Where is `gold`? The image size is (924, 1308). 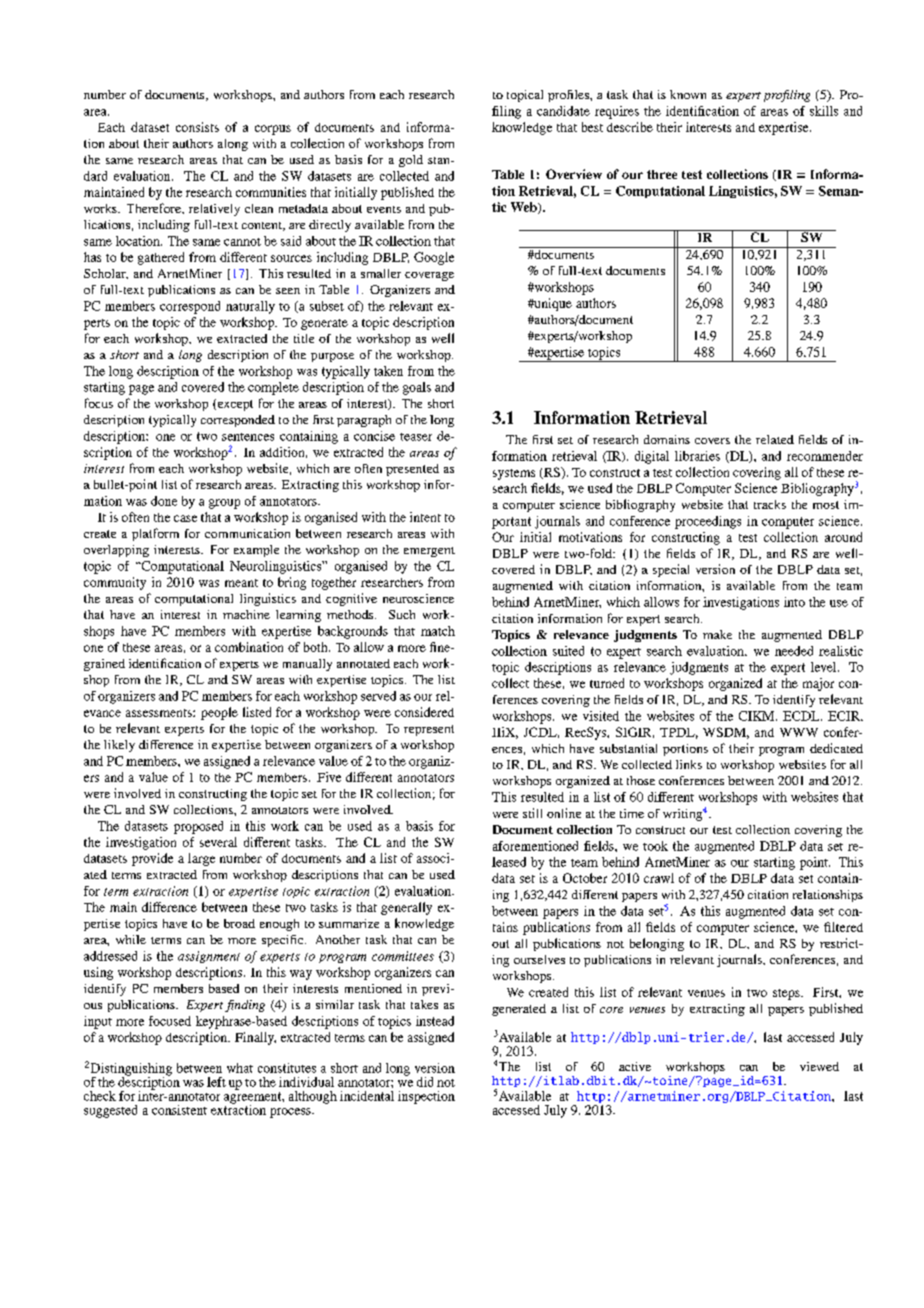
gold is located at coordinates (411, 161).
